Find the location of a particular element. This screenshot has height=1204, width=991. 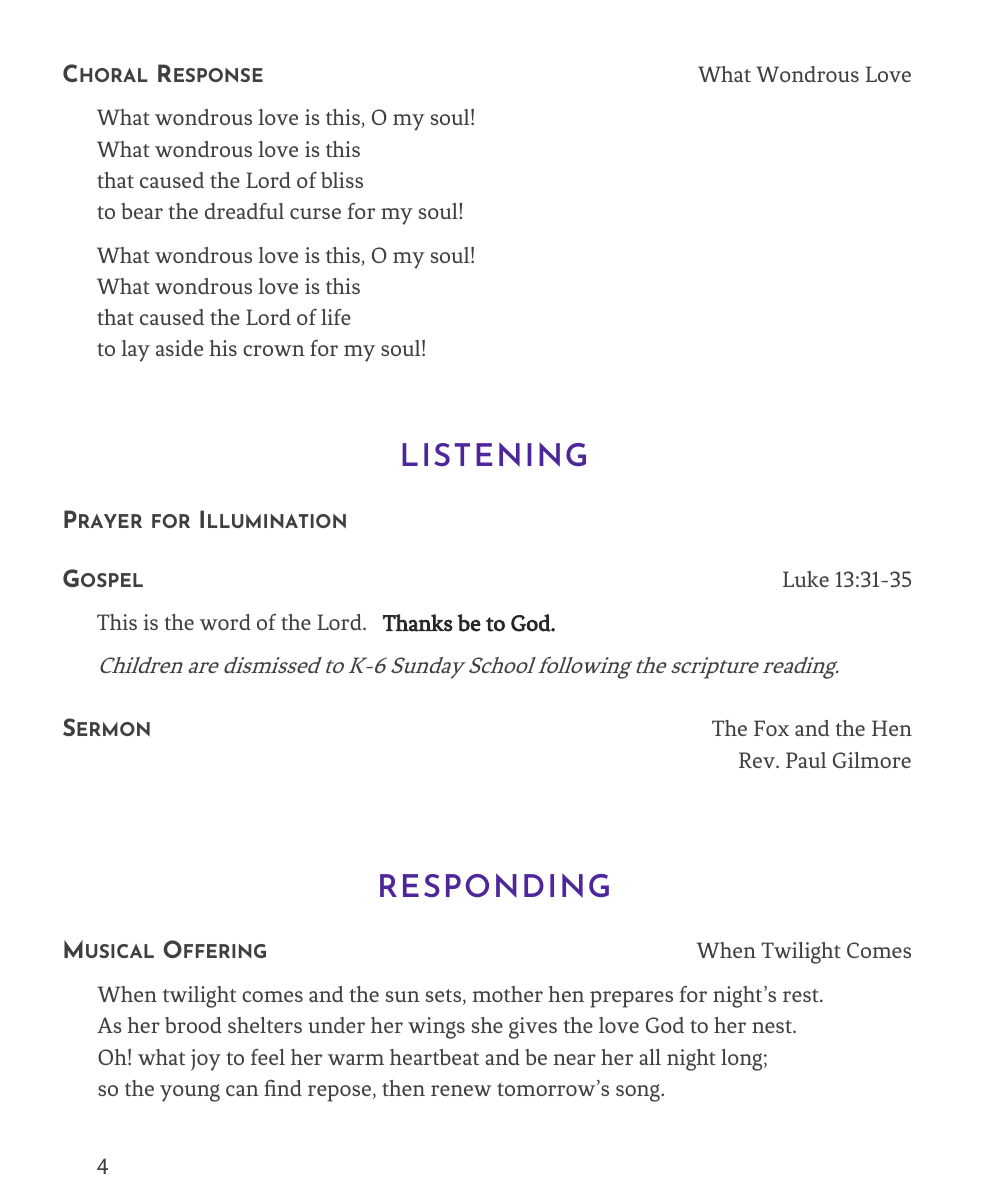

bliss is located at coordinates (342, 180).
